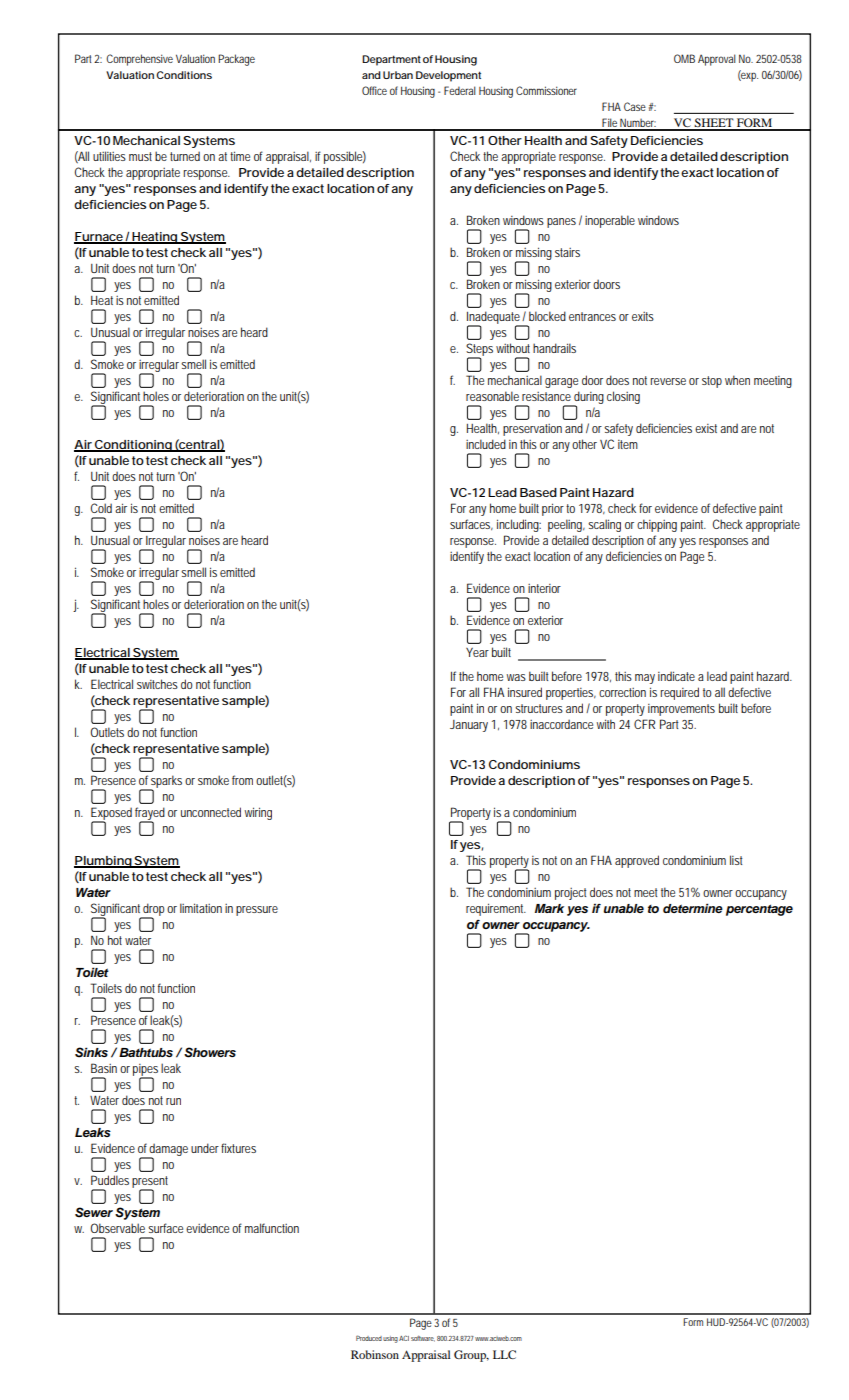  What do you see at coordinates (684, 58) in the page?
I see `OMB` at bounding box center [684, 58].
